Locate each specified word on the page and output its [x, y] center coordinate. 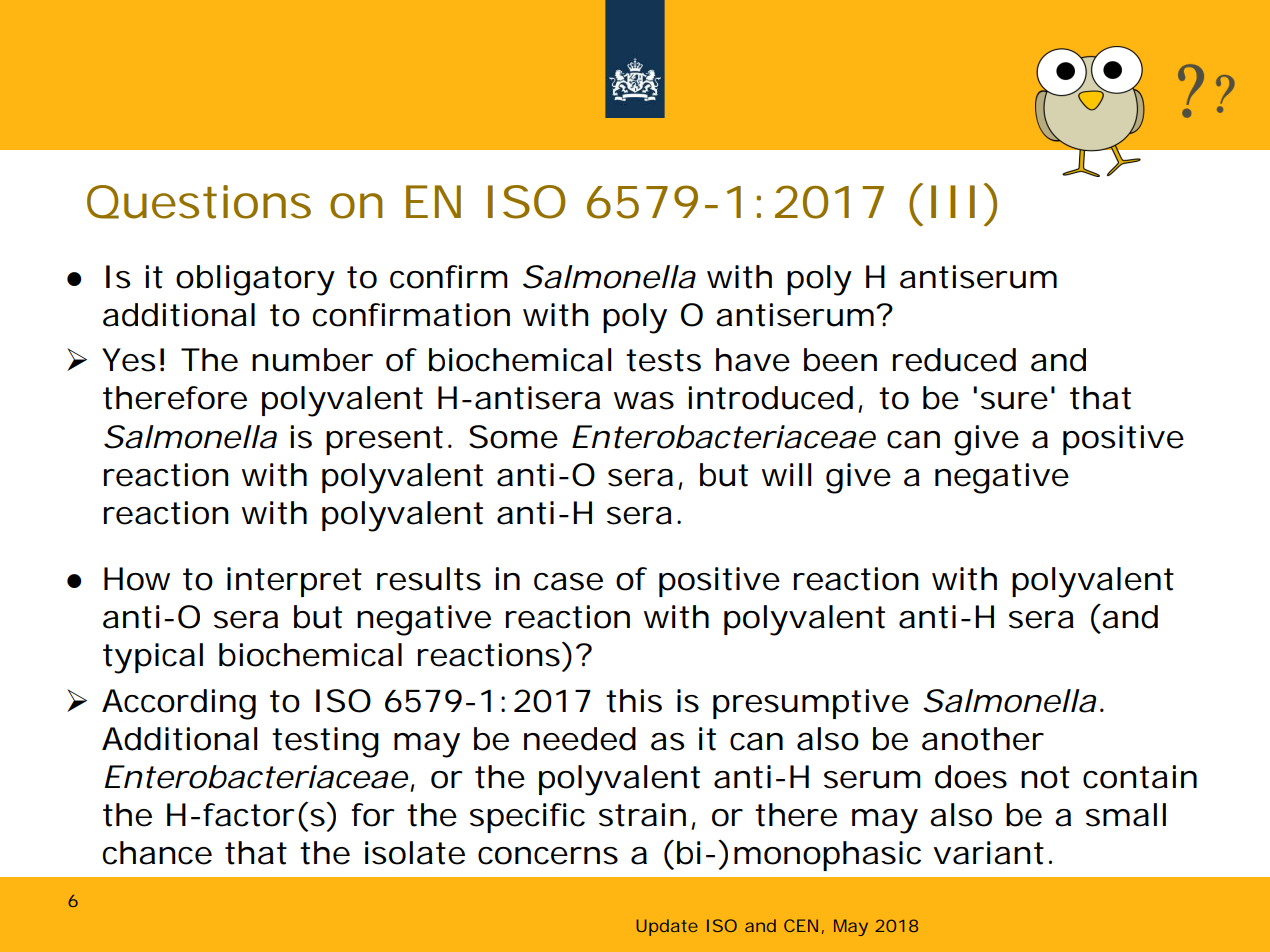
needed [580, 739]
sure [1014, 401]
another [983, 739]
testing [325, 742]
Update [667, 927]
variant [988, 853]
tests [663, 360]
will [787, 474]
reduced [954, 360]
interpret [294, 582]
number [312, 360]
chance [157, 853]
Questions [199, 202]
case [568, 582]
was [644, 401]
